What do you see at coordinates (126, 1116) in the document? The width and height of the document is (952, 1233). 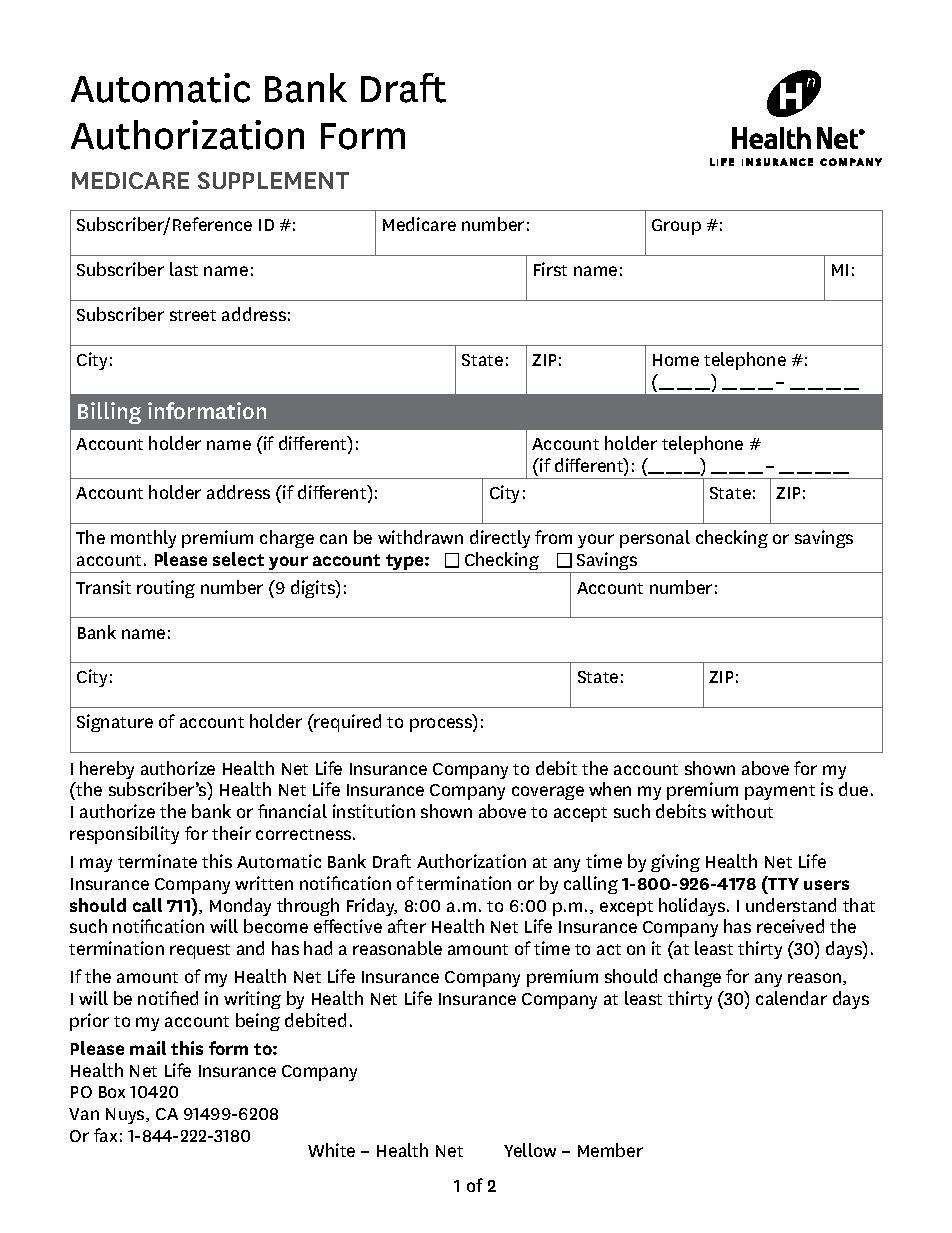 I see `Nuys` at bounding box center [126, 1116].
